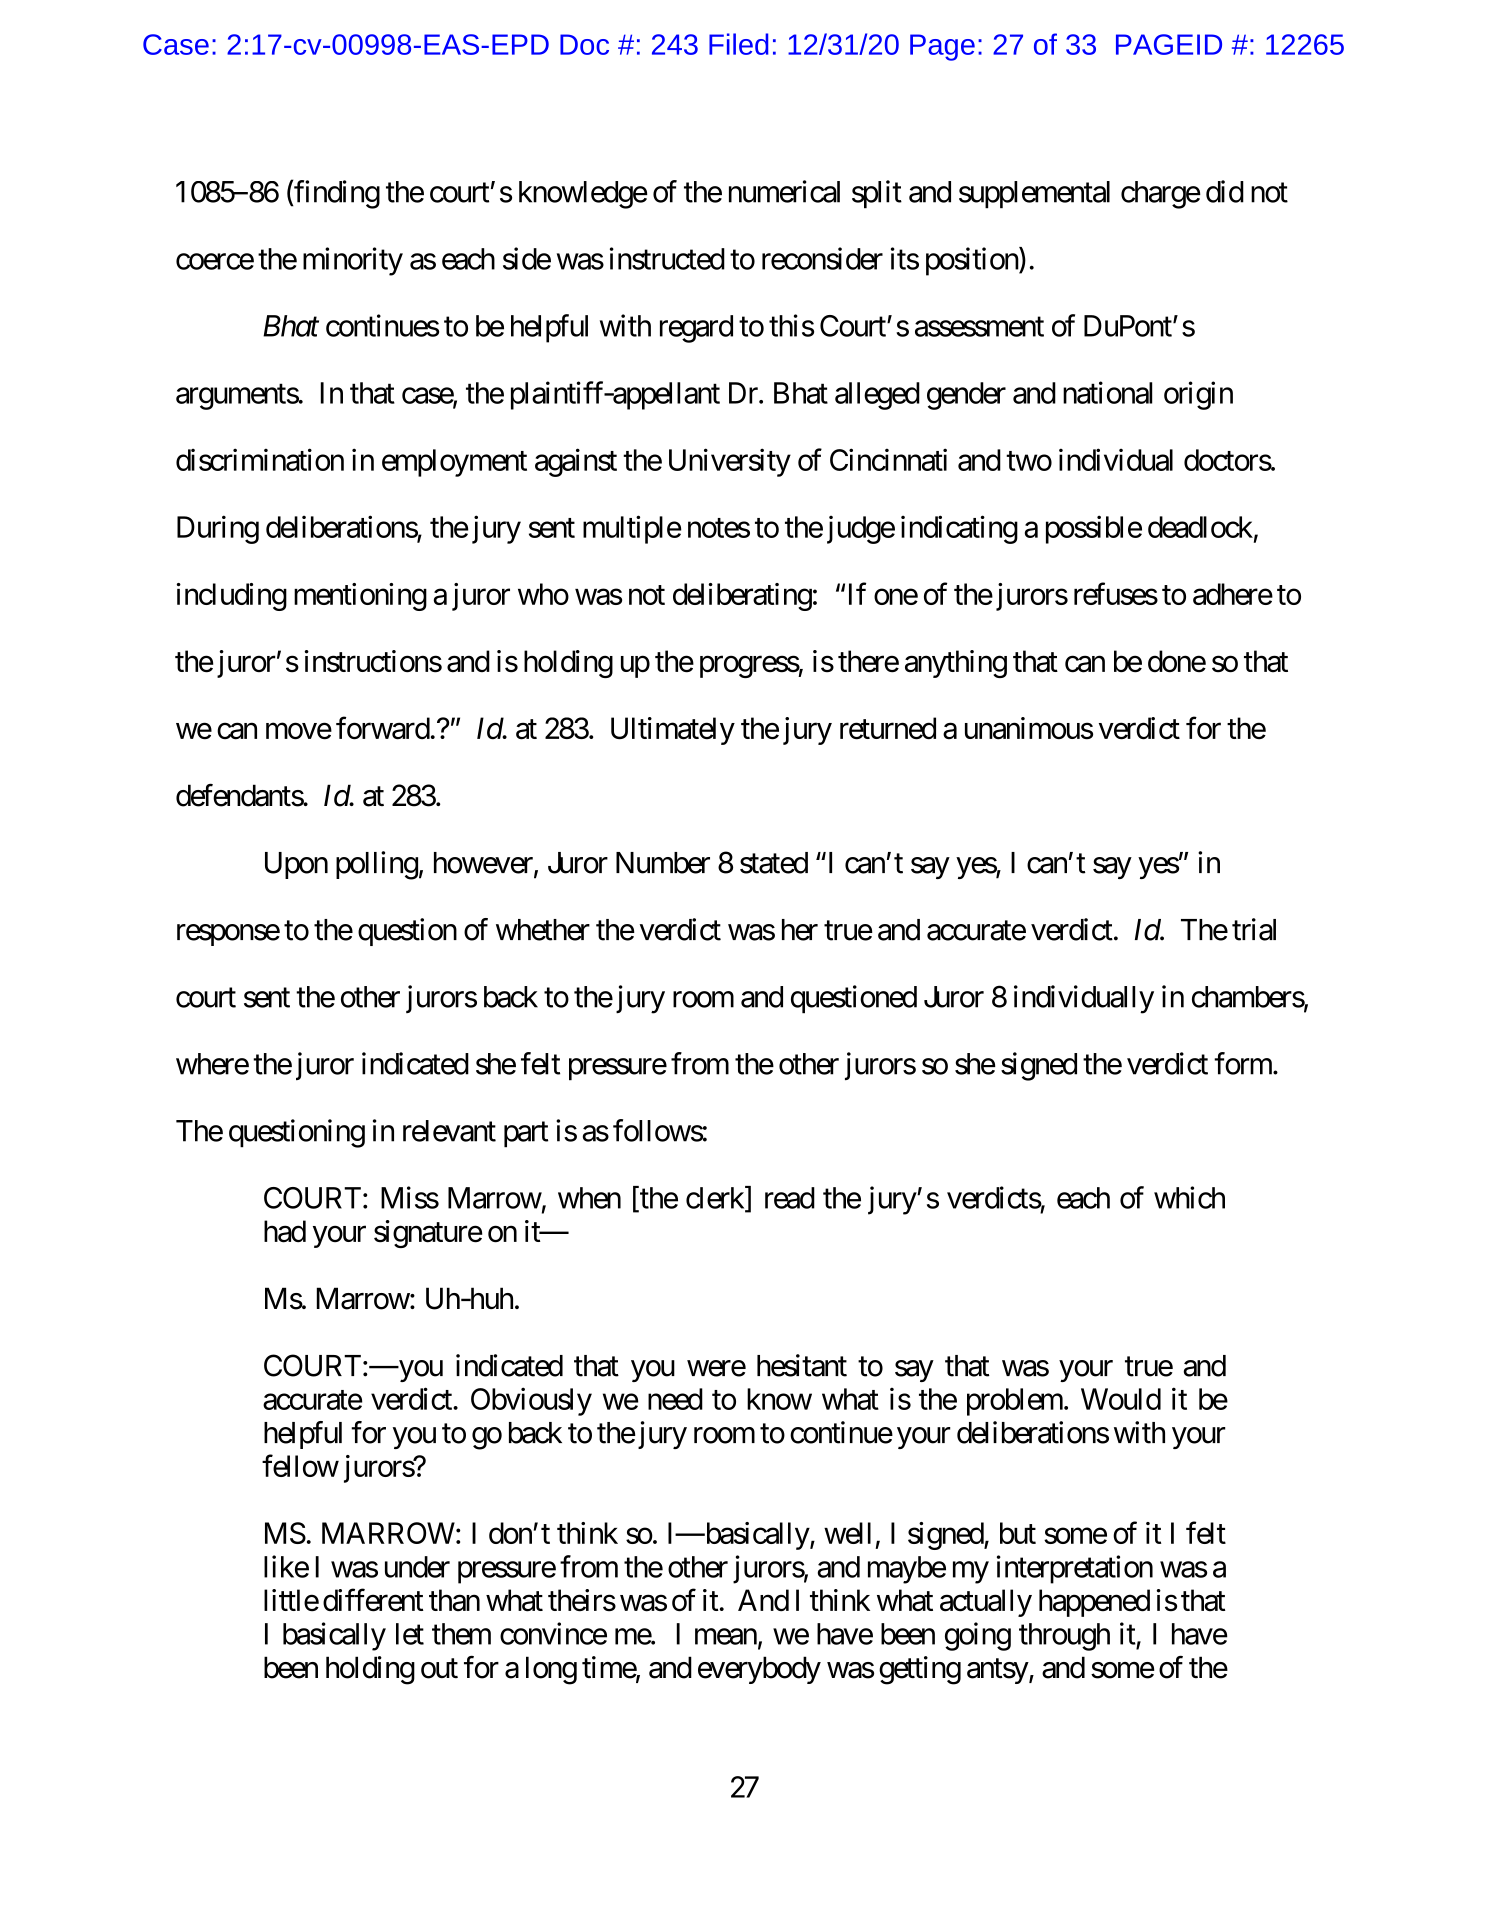 Image resolution: width=1487 pixels, height=1925 pixels. What do you see at coordinates (1189, 1197) in the image?
I see `which` at bounding box center [1189, 1197].
